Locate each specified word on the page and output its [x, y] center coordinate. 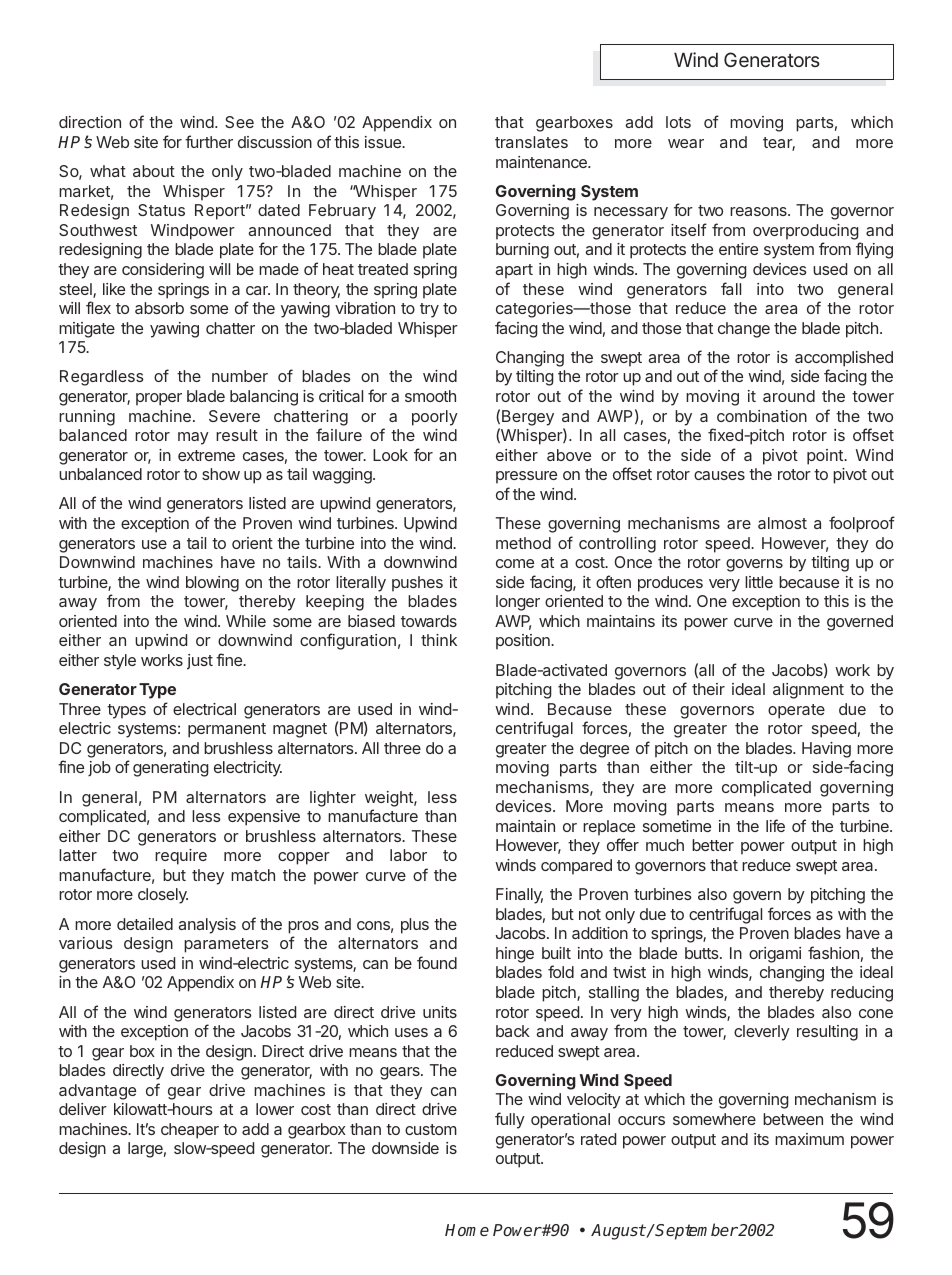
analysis [207, 926]
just [200, 662]
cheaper [190, 1131]
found [437, 962]
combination [762, 416]
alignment [808, 691]
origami [775, 955]
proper [159, 399]
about [154, 171]
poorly [435, 418]
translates [531, 142]
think [439, 640]
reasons [759, 211]
